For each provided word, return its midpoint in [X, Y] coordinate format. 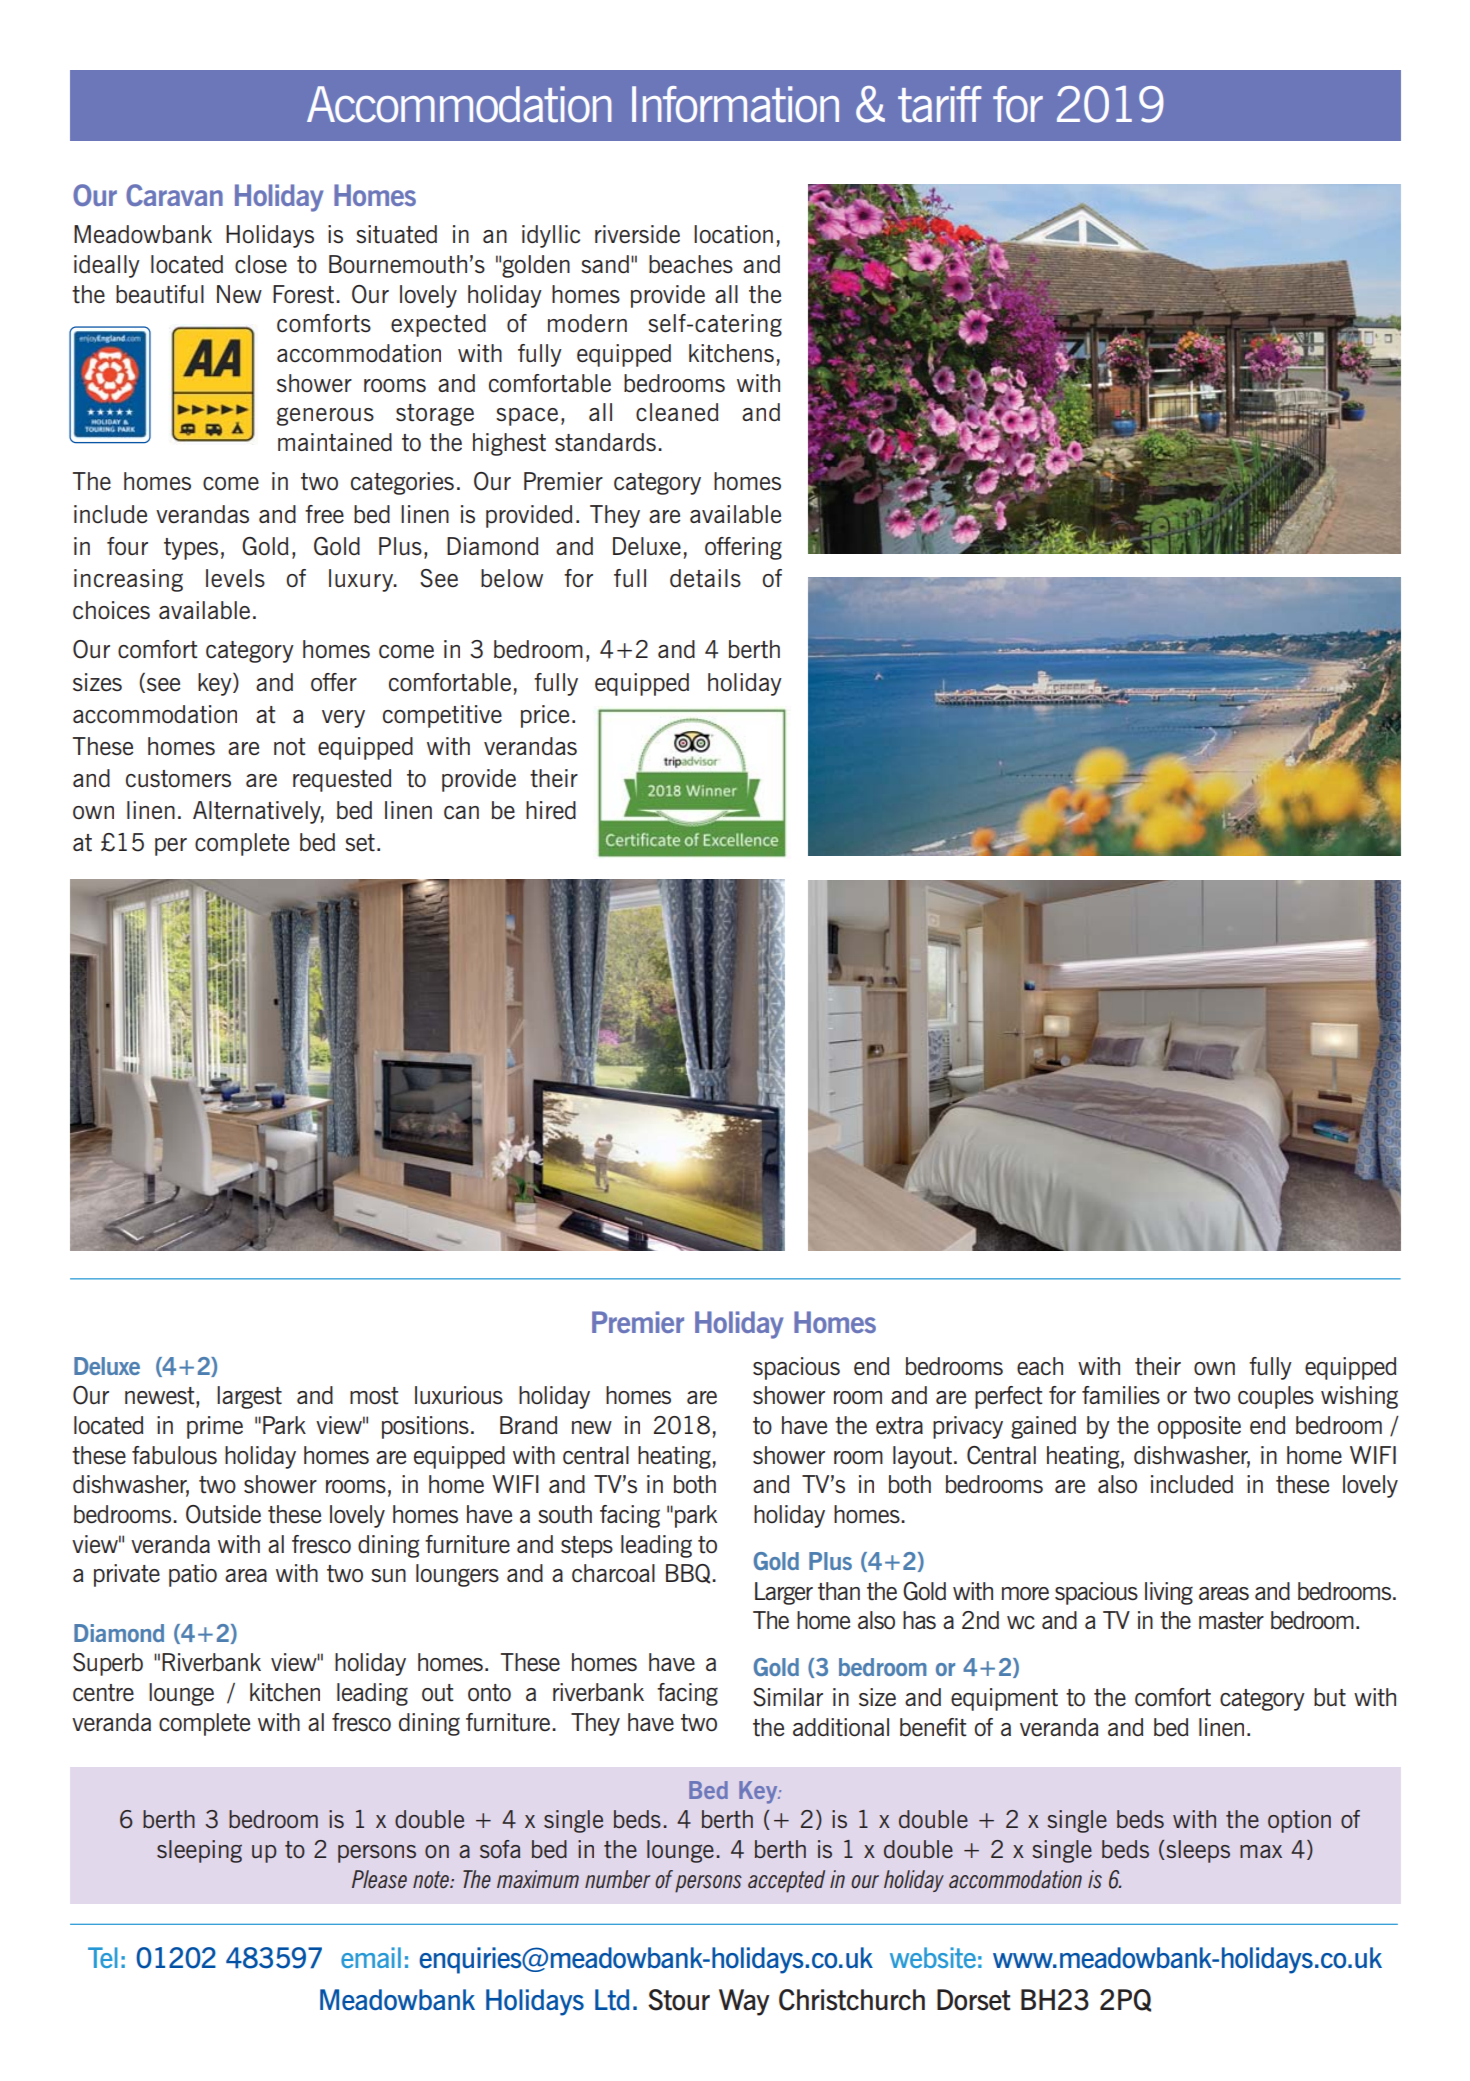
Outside [223, 1514]
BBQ [689, 1574]
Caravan [174, 195]
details [705, 578]
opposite [1199, 1427]
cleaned [677, 412]
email [371, 1957]
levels [235, 578]
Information [735, 104]
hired [551, 810]
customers [178, 779]
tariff [940, 104]
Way [744, 2002]
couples [1276, 1397]
